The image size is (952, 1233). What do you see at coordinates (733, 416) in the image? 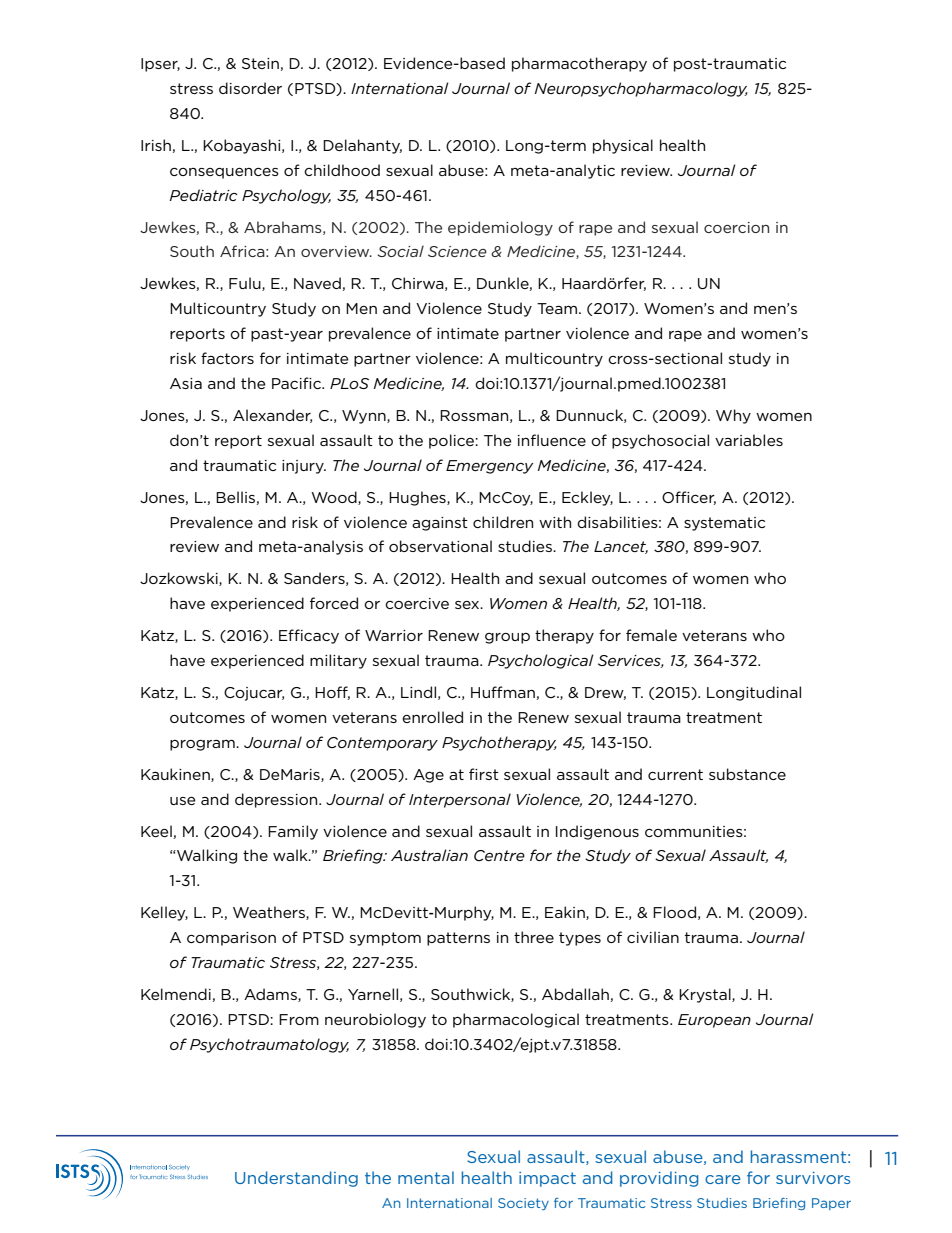
I see `Why` at bounding box center [733, 416].
